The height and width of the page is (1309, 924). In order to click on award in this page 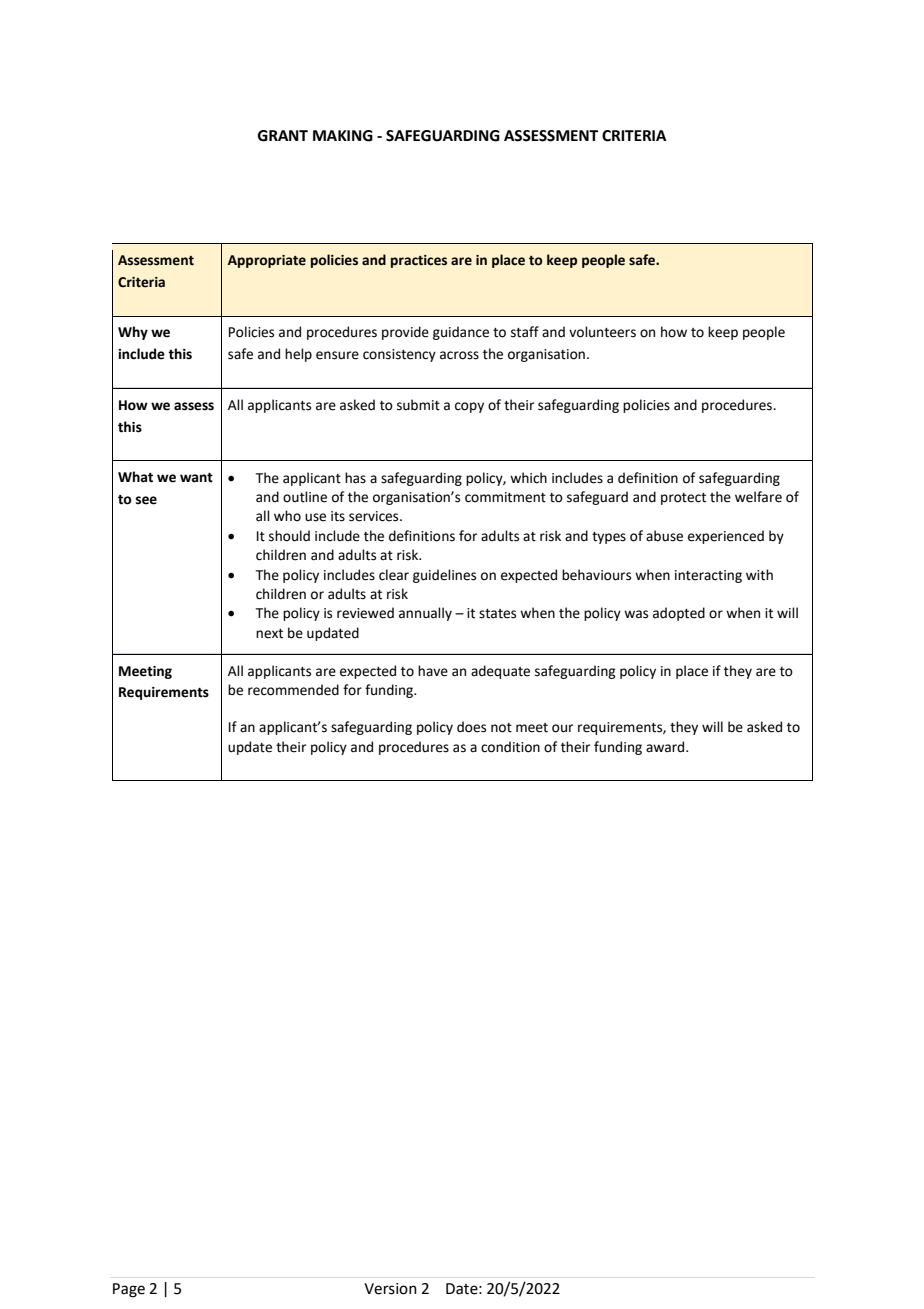, I will do `click(666, 747)`.
